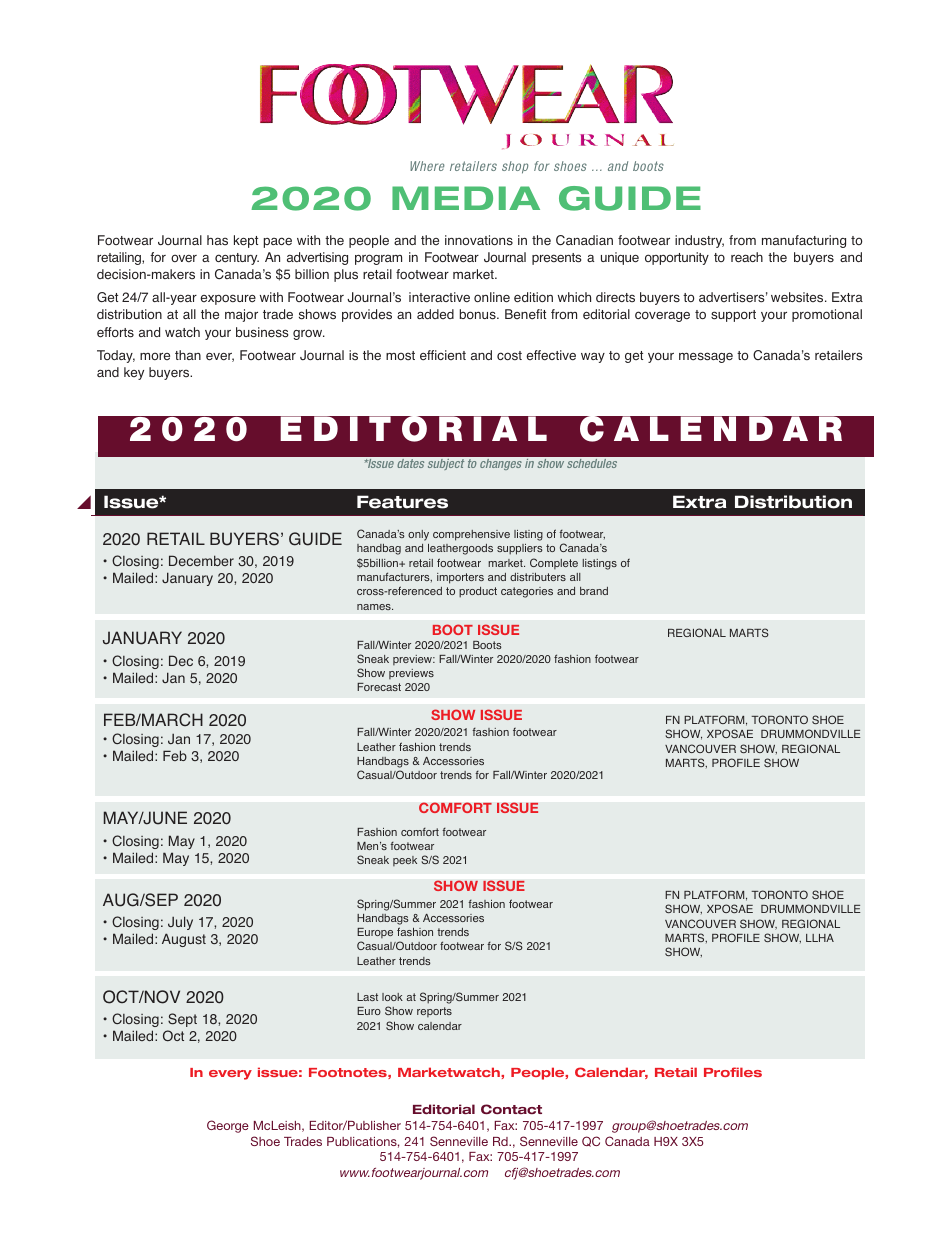  Describe the element at coordinates (201, 560) in the screenshot. I see `December` at that location.
